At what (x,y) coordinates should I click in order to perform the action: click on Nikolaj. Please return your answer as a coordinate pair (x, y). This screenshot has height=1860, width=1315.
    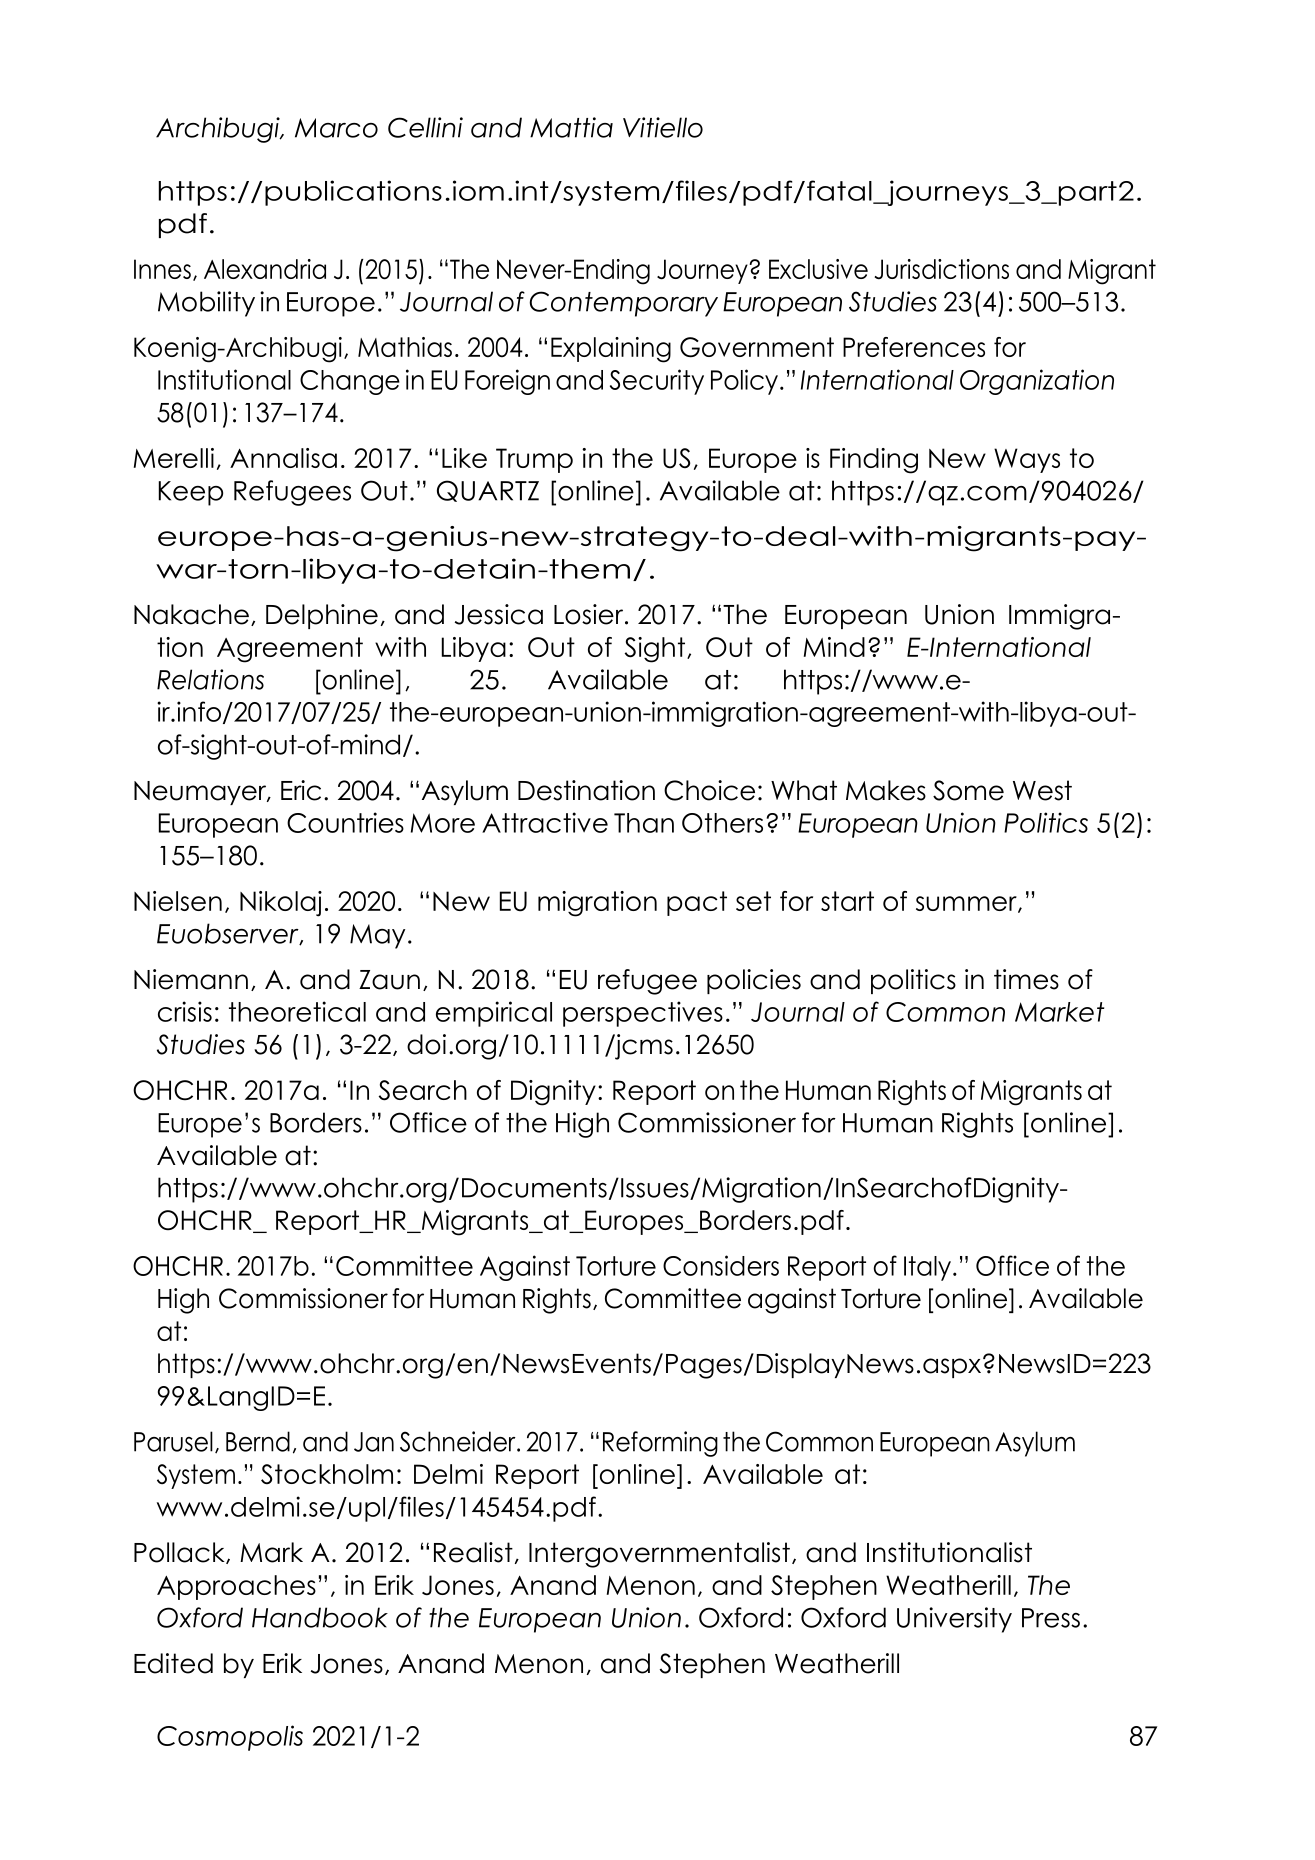
    Looking at the image, I should click on (281, 904).
